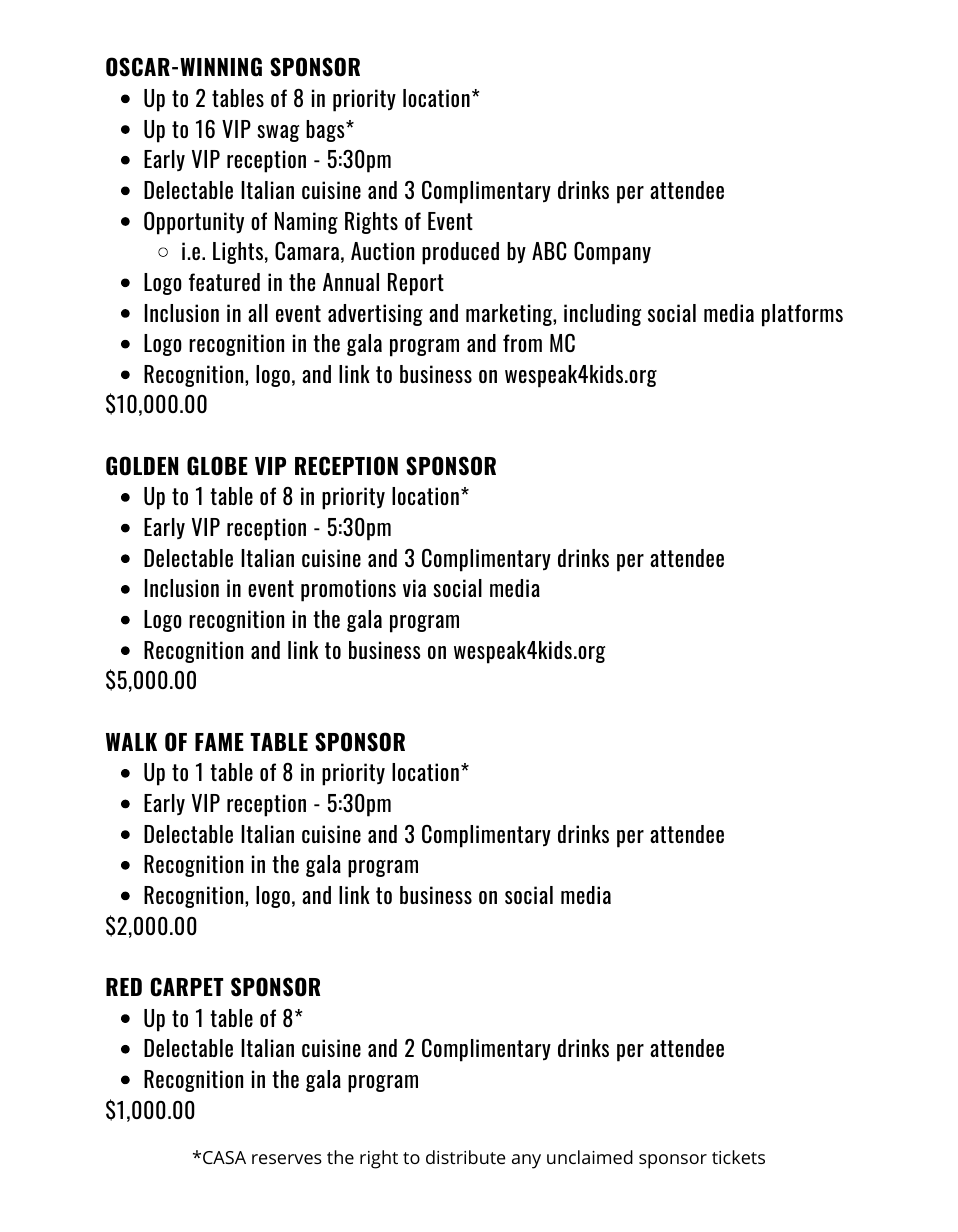  I want to click on promotions, so click(348, 590).
